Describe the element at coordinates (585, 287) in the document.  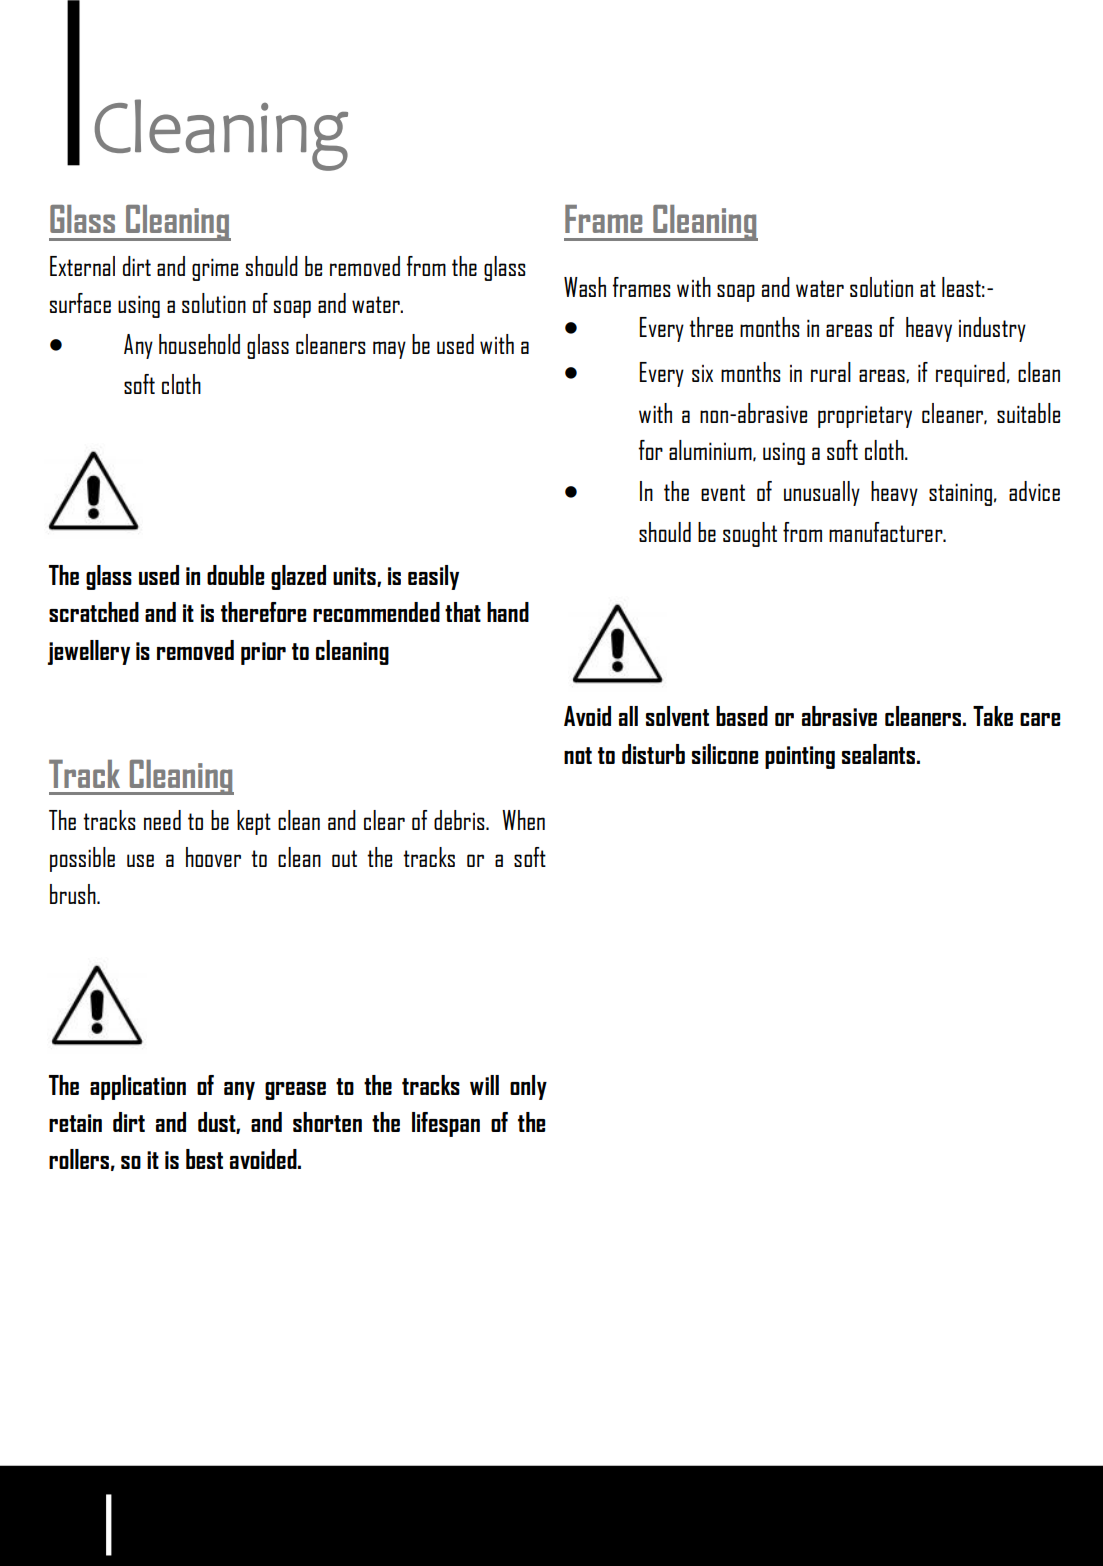
I see `Wash` at that location.
